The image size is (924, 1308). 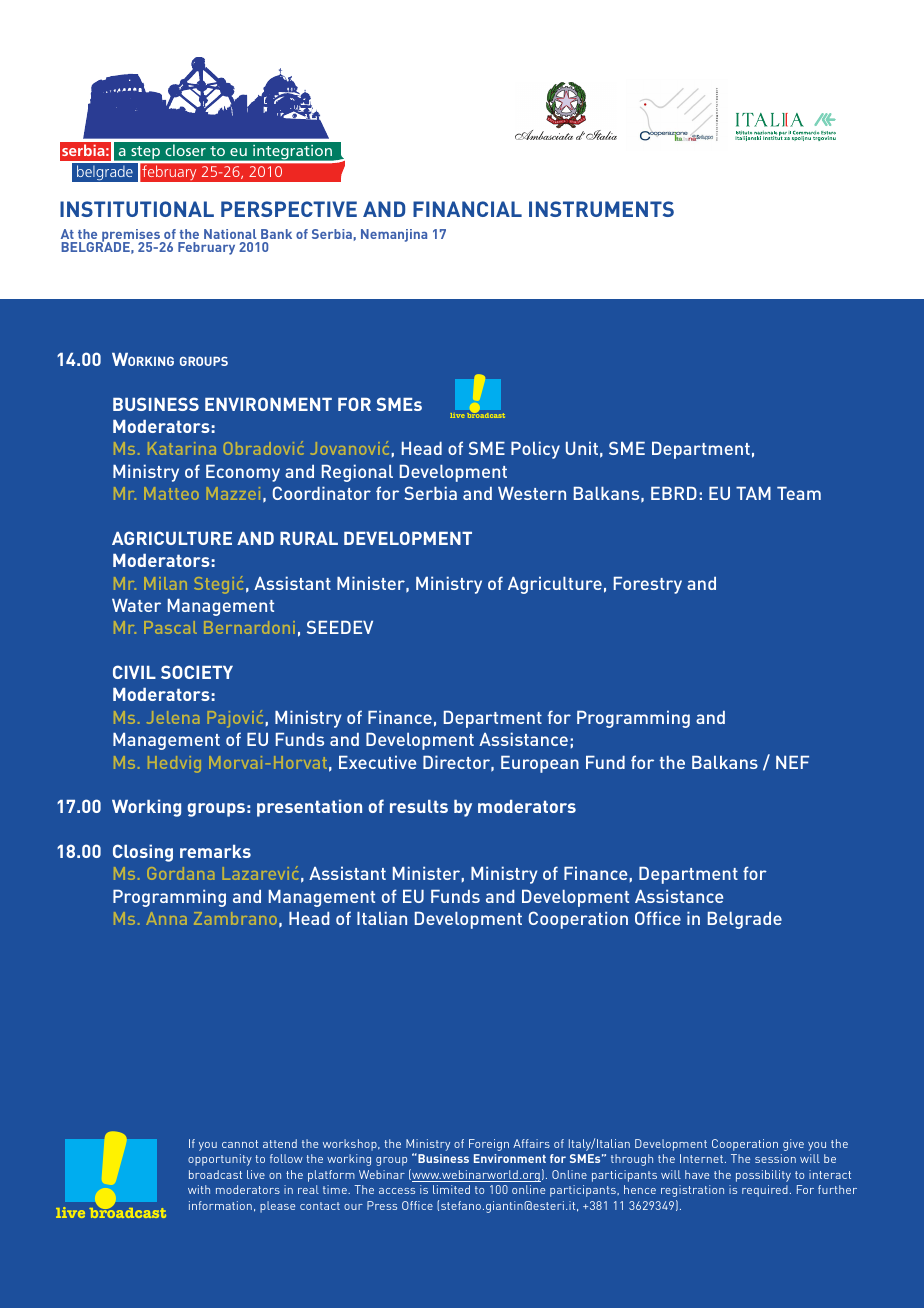 What do you see at coordinates (793, 1145) in the screenshot?
I see `give` at bounding box center [793, 1145].
